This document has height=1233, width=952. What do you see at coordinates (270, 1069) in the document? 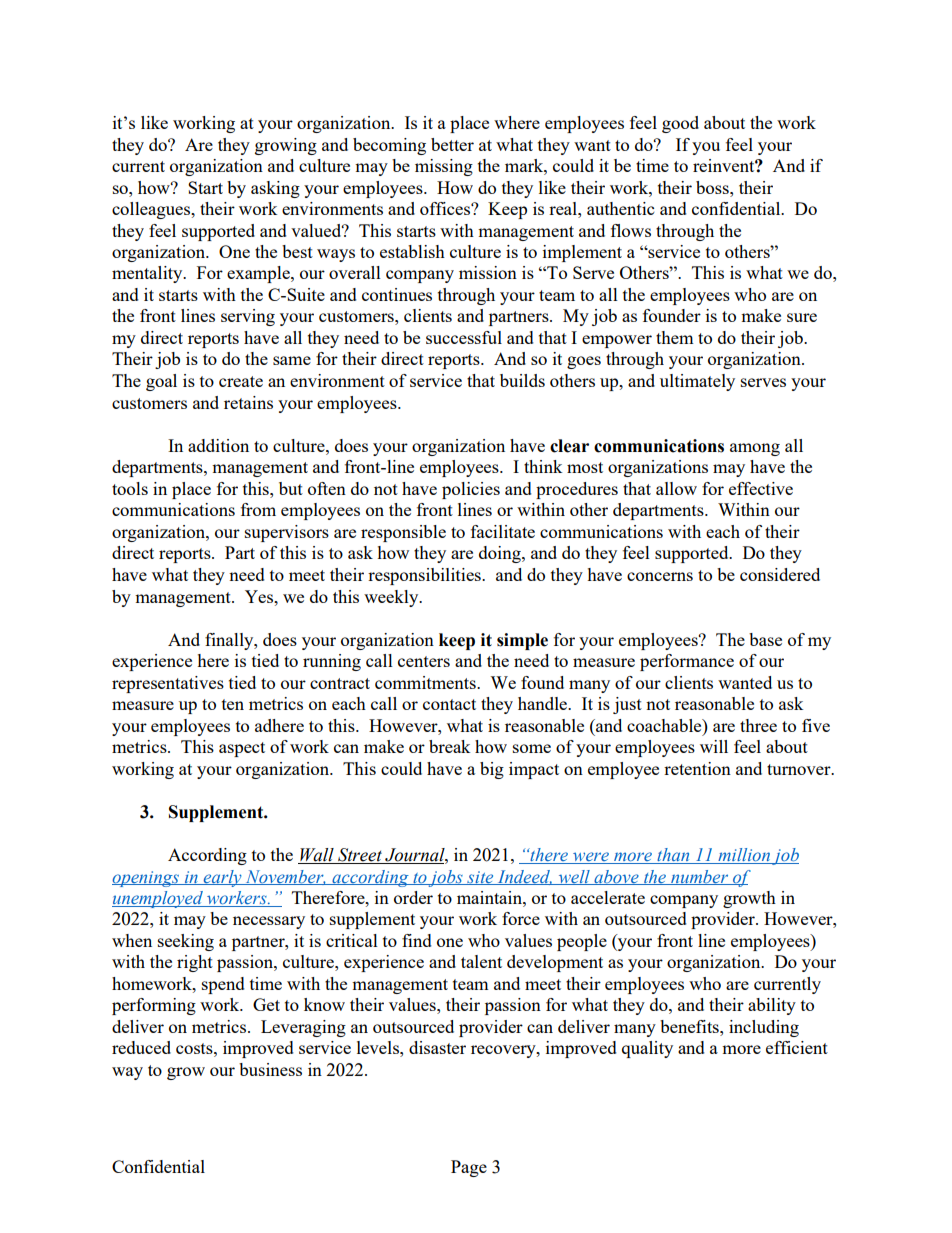
I see `business` at bounding box center [270, 1069].
